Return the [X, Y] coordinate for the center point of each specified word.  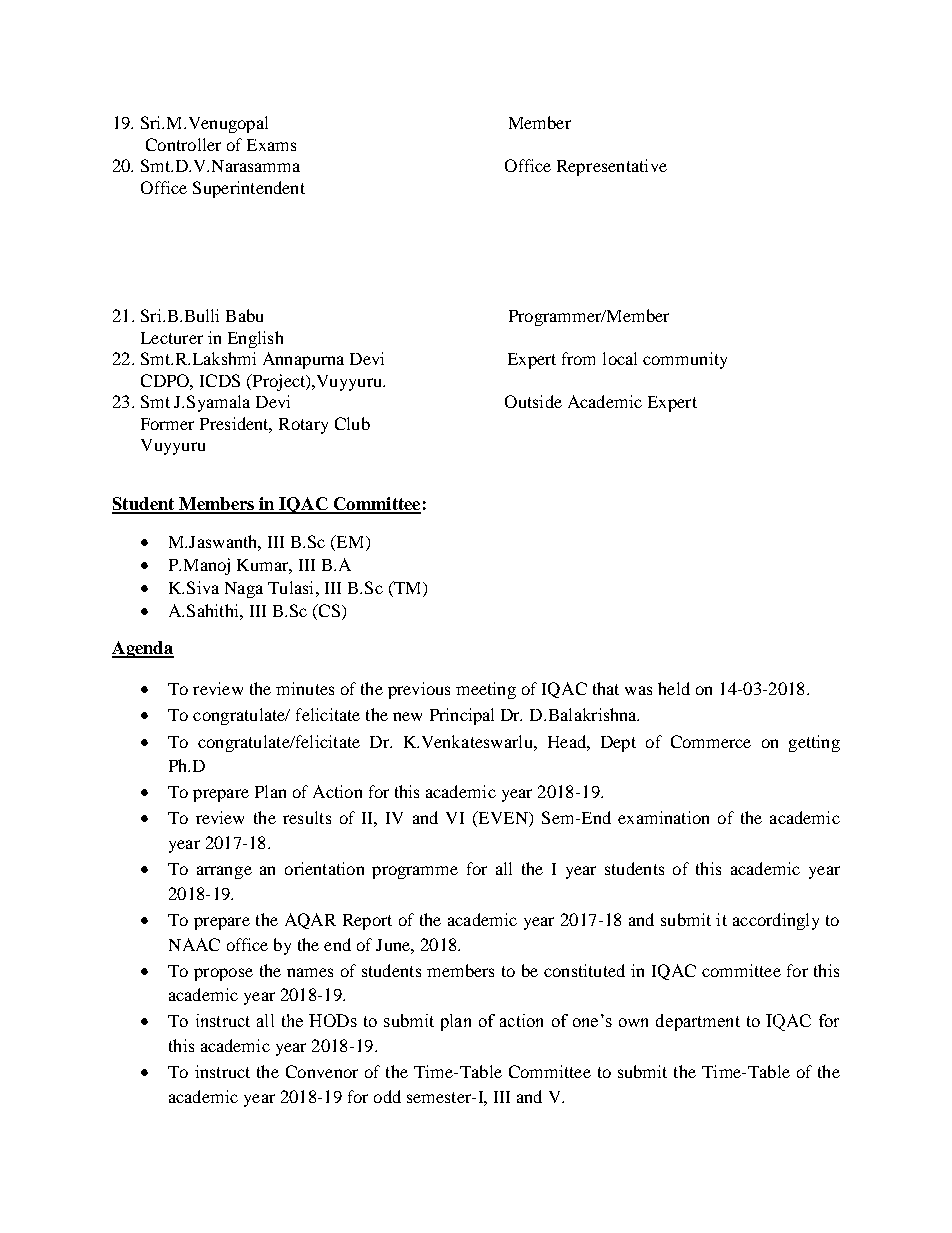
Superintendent [249, 189]
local [620, 358]
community [685, 360]
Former [167, 424]
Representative [612, 167]
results [307, 817]
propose [223, 974]
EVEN [503, 819]
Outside [533, 401]
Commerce [711, 741]
